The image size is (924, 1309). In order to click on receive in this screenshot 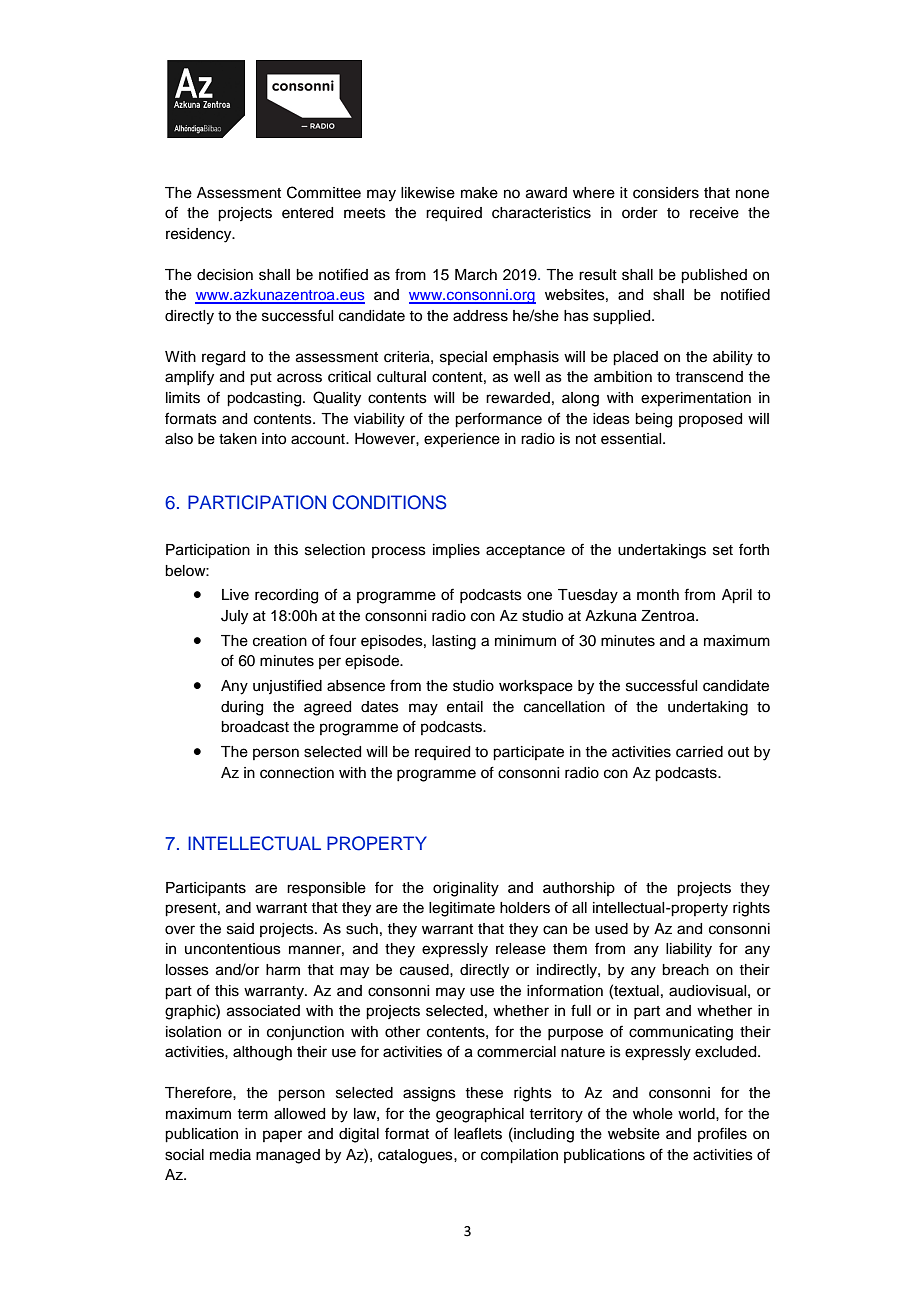, I will do `click(714, 213)`.
